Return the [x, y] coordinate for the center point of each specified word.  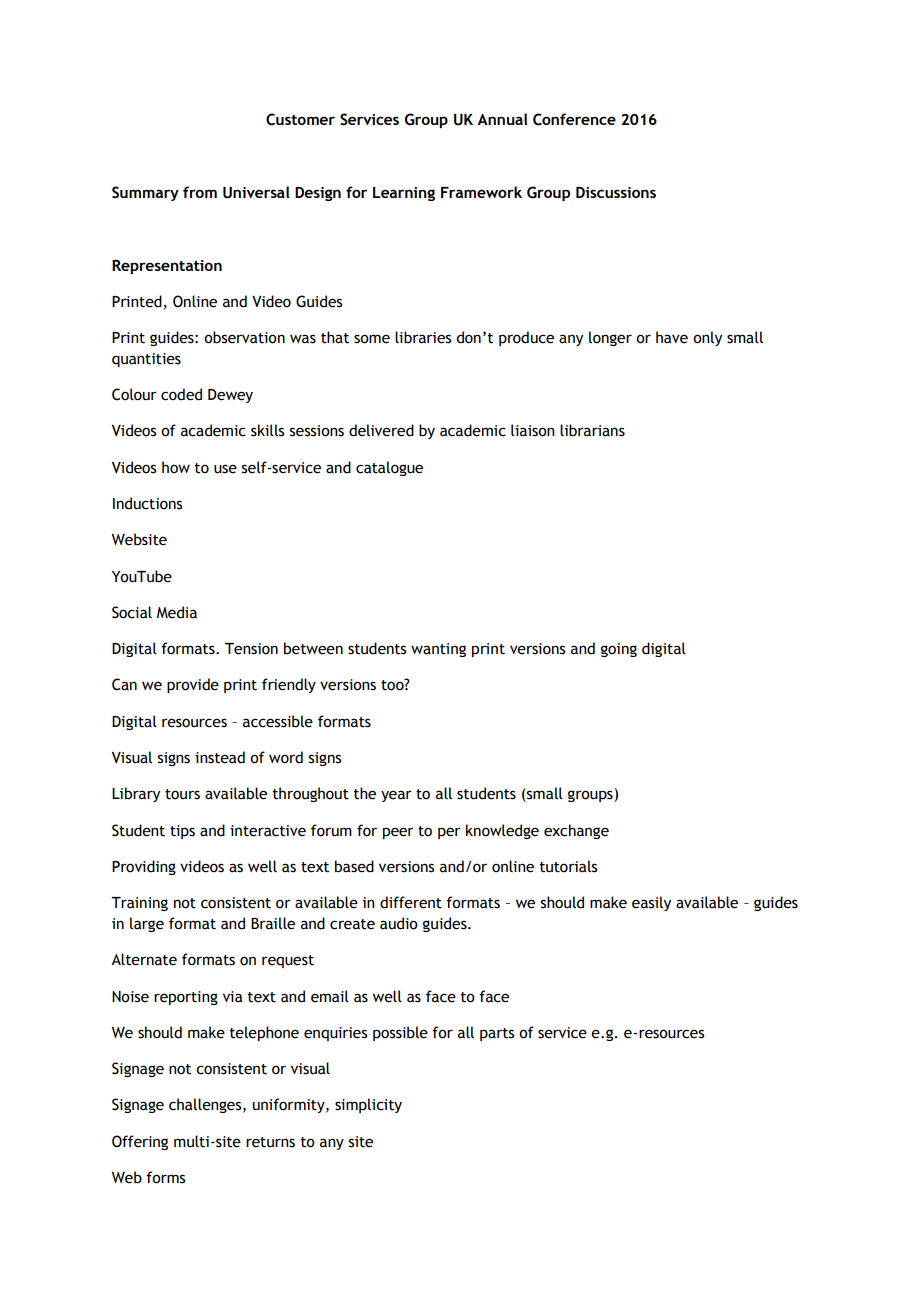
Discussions [616, 192]
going [619, 650]
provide [193, 685]
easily [651, 903]
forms [165, 1177]
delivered [381, 430]
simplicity [368, 1105]
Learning [404, 194]
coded [181, 394]
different [411, 902]
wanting [438, 650]
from [200, 192]
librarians [592, 430]
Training [139, 904]
